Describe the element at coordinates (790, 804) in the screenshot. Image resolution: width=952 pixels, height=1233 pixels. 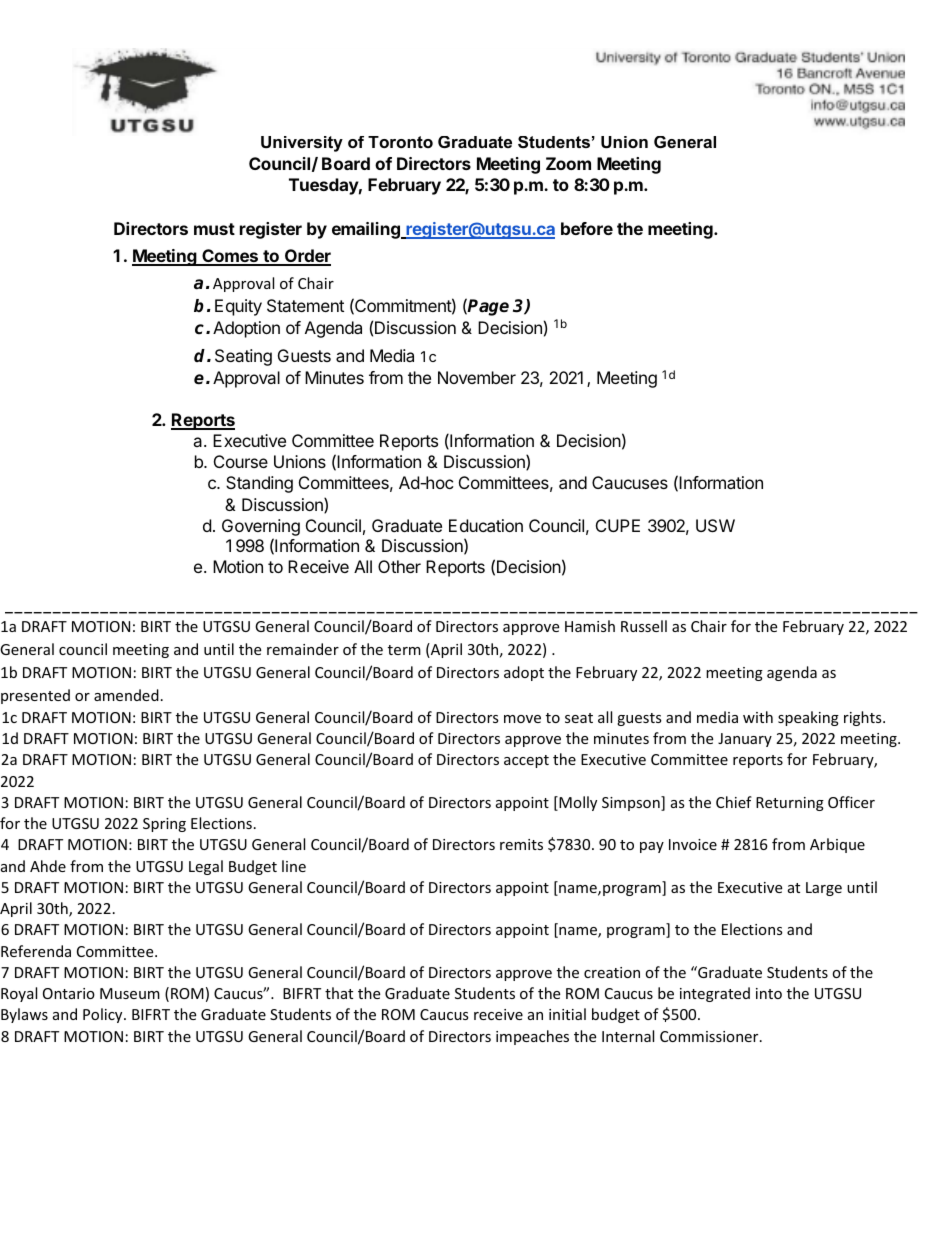
I see `Returning` at that location.
